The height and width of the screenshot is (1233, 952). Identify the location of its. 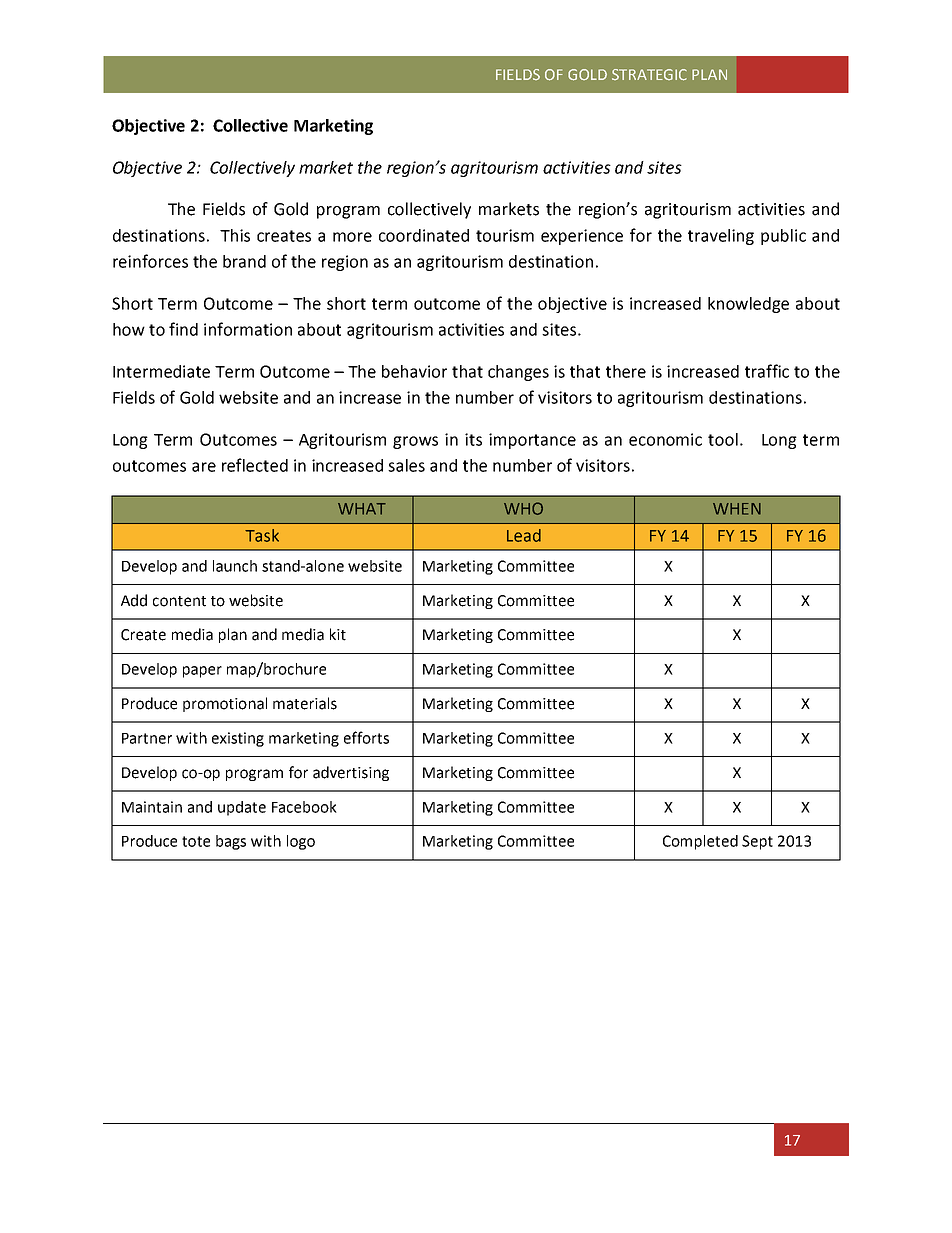
(473, 439).
